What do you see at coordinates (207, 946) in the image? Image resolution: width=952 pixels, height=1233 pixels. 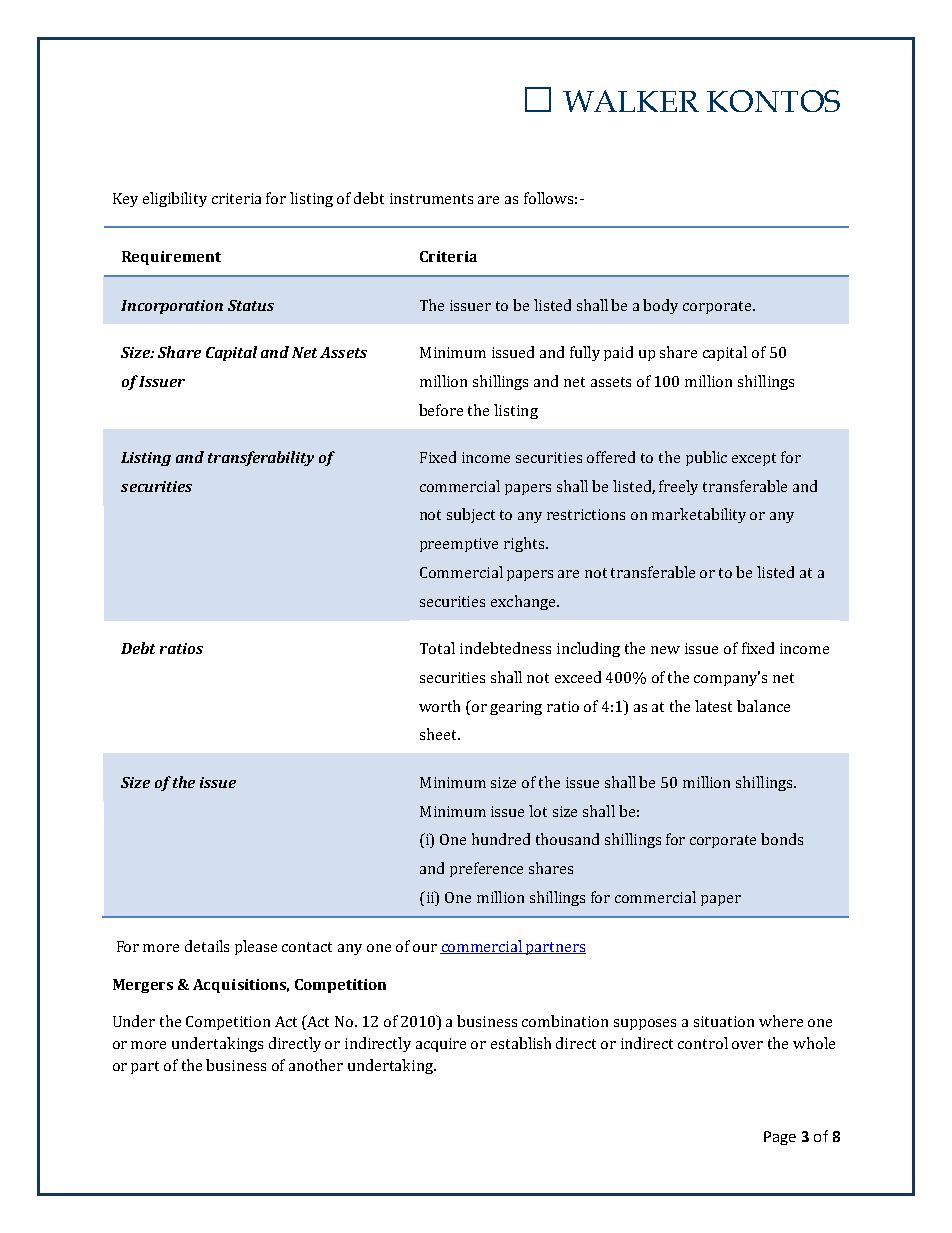 I see `details` at bounding box center [207, 946].
